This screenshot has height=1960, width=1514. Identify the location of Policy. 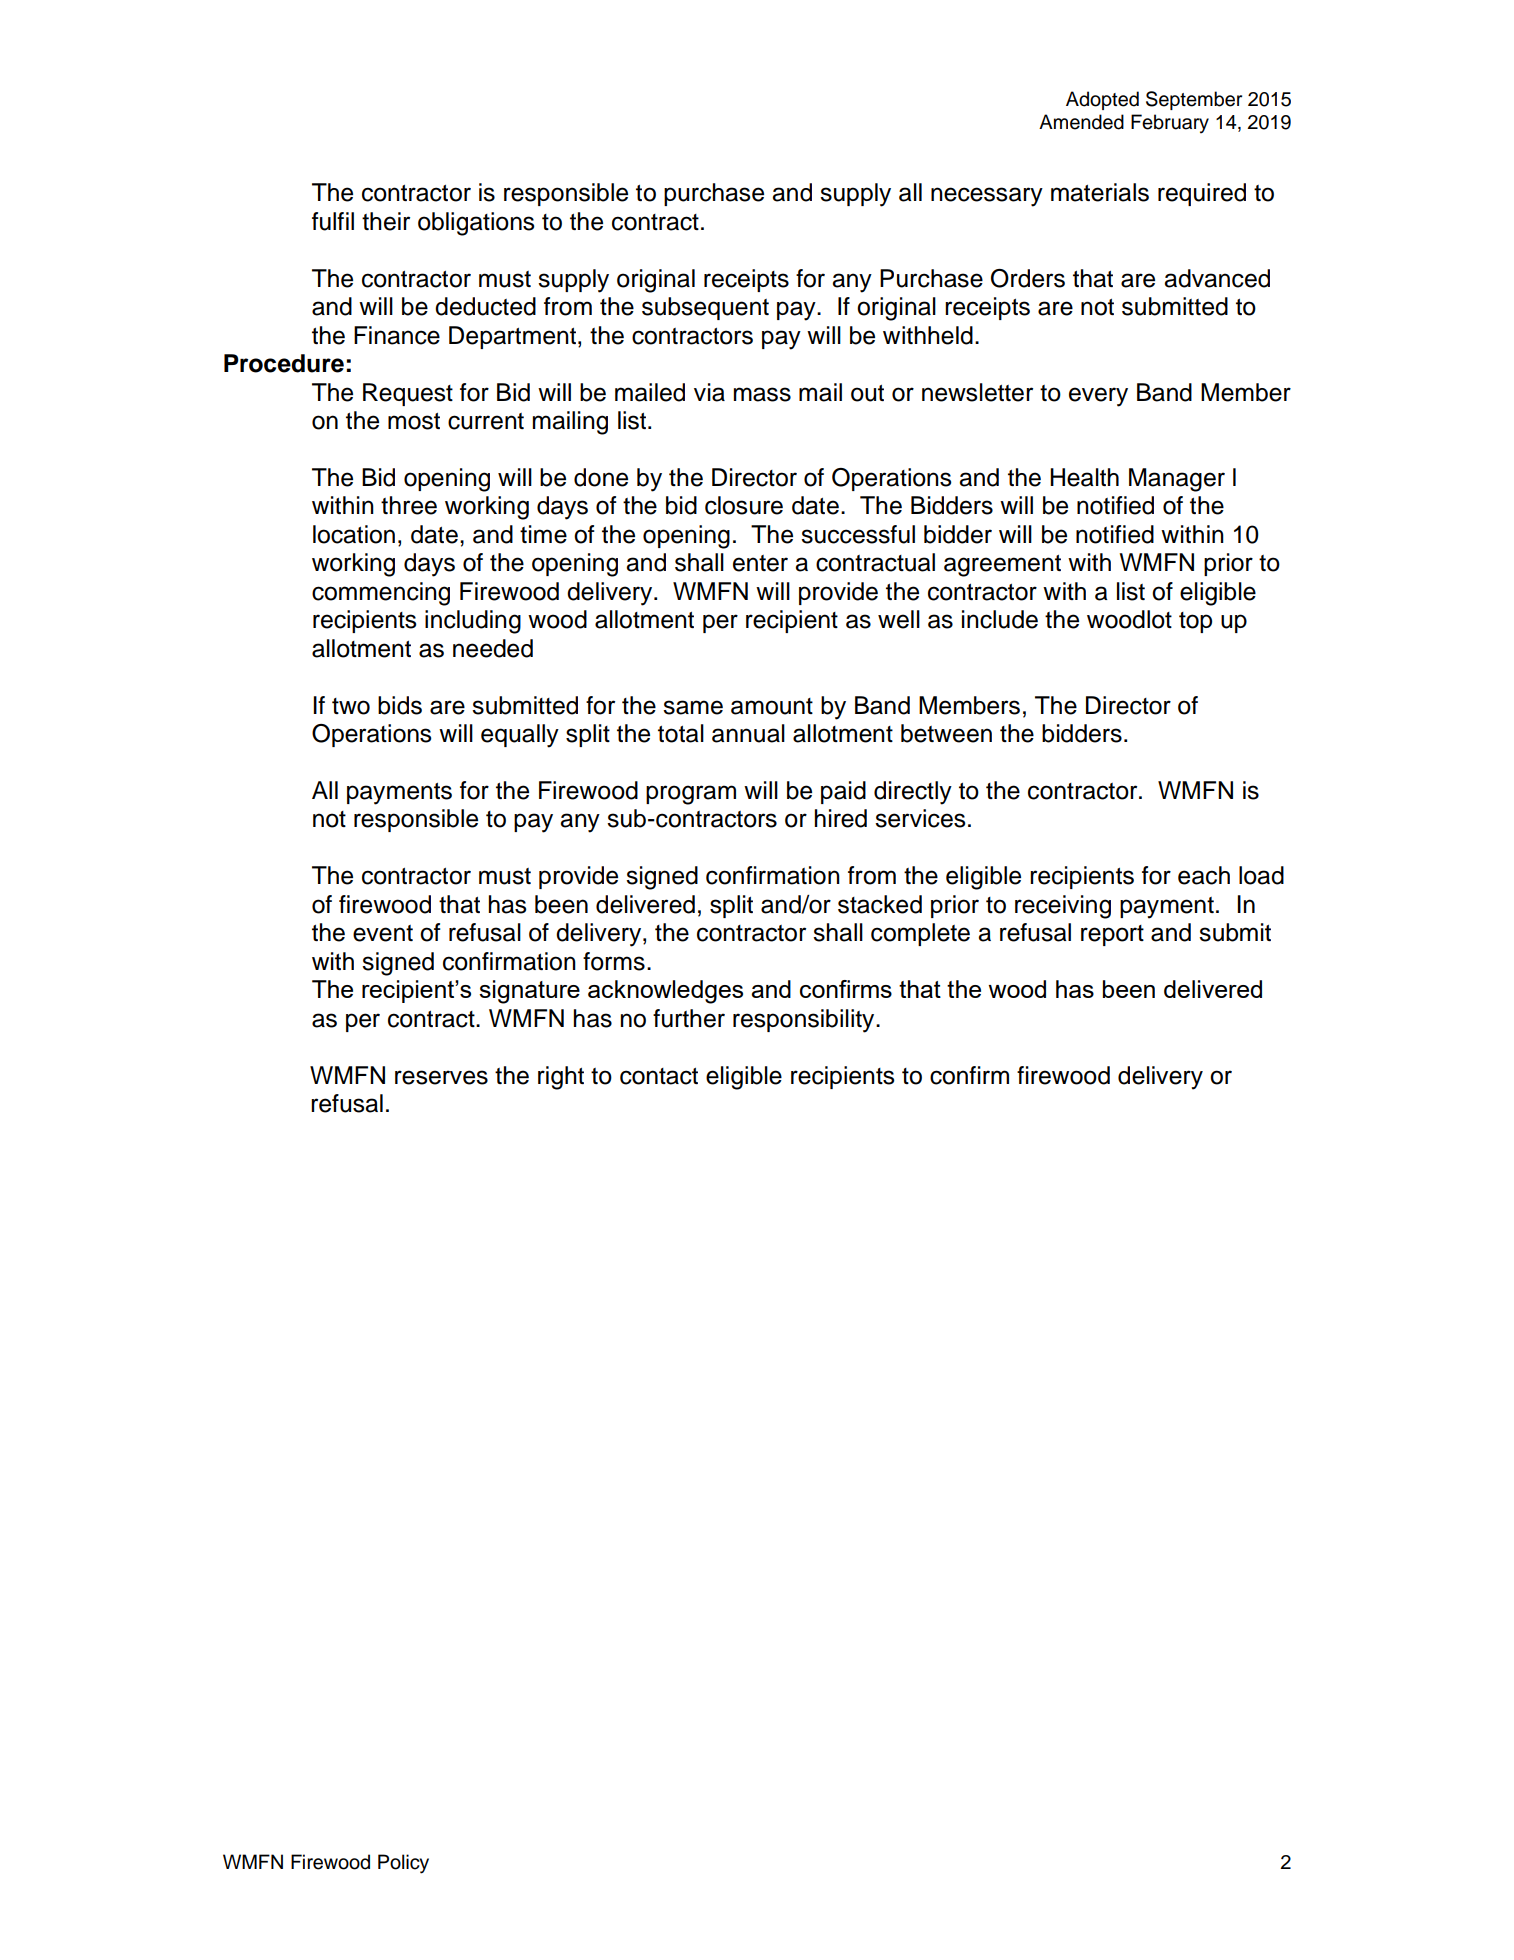
(403, 1864).
